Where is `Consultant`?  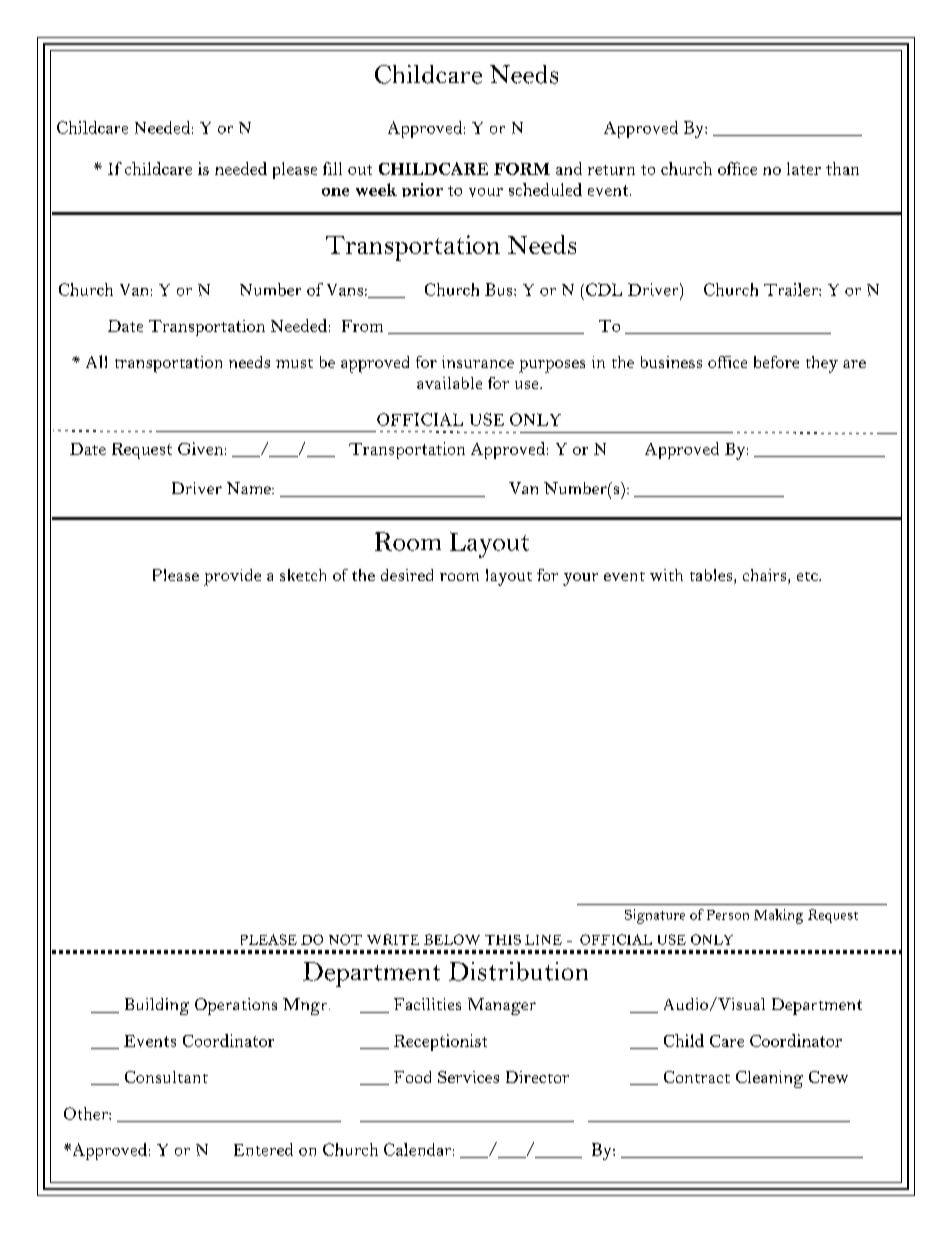
Consultant is located at coordinates (166, 1077).
